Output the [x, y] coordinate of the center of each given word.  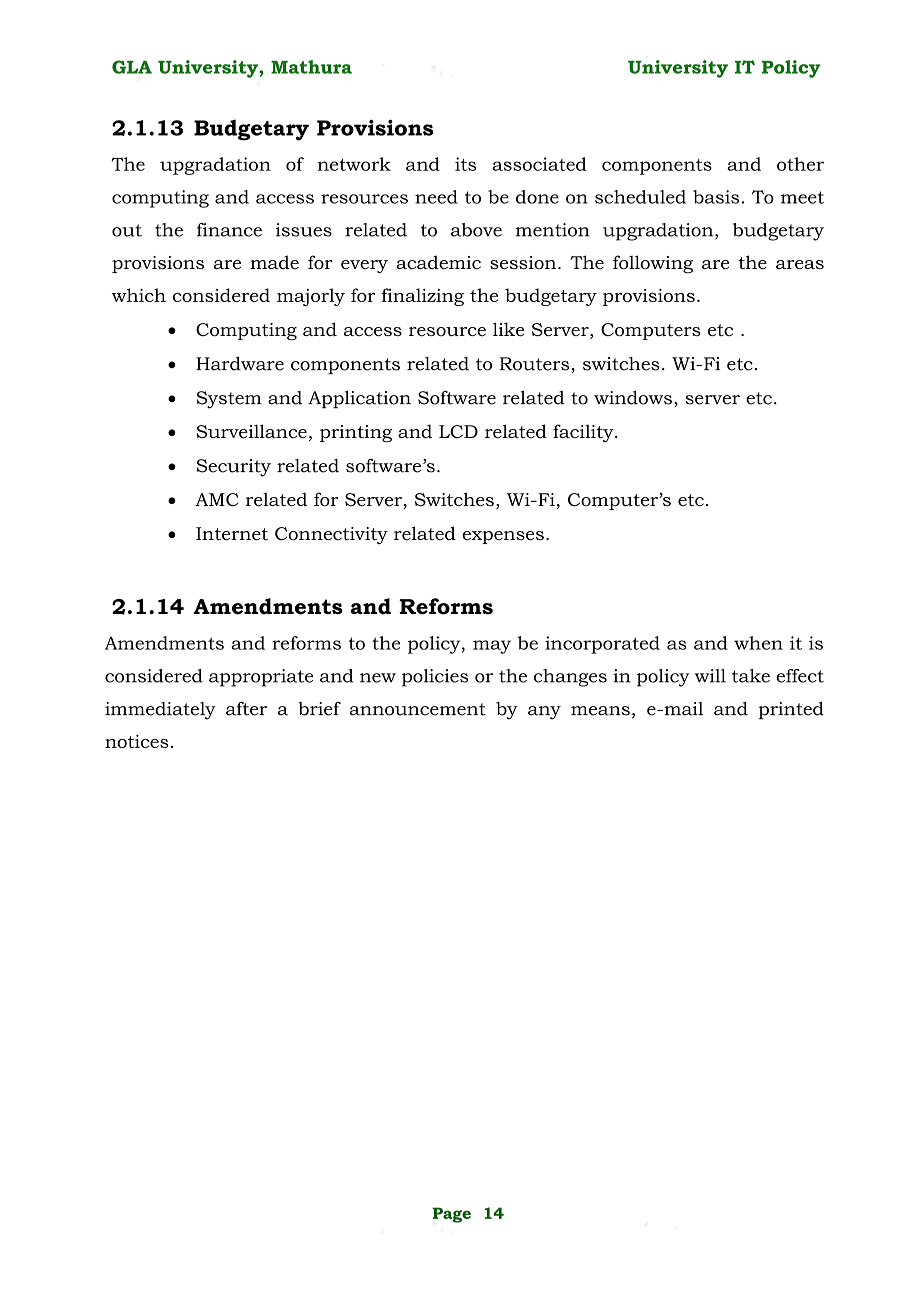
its [465, 164]
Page [452, 1215]
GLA [132, 67]
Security [234, 468]
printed [791, 710]
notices [137, 741]
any [544, 713]
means [600, 711]
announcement [418, 709]
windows [633, 397]
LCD [458, 431]
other [800, 164]
